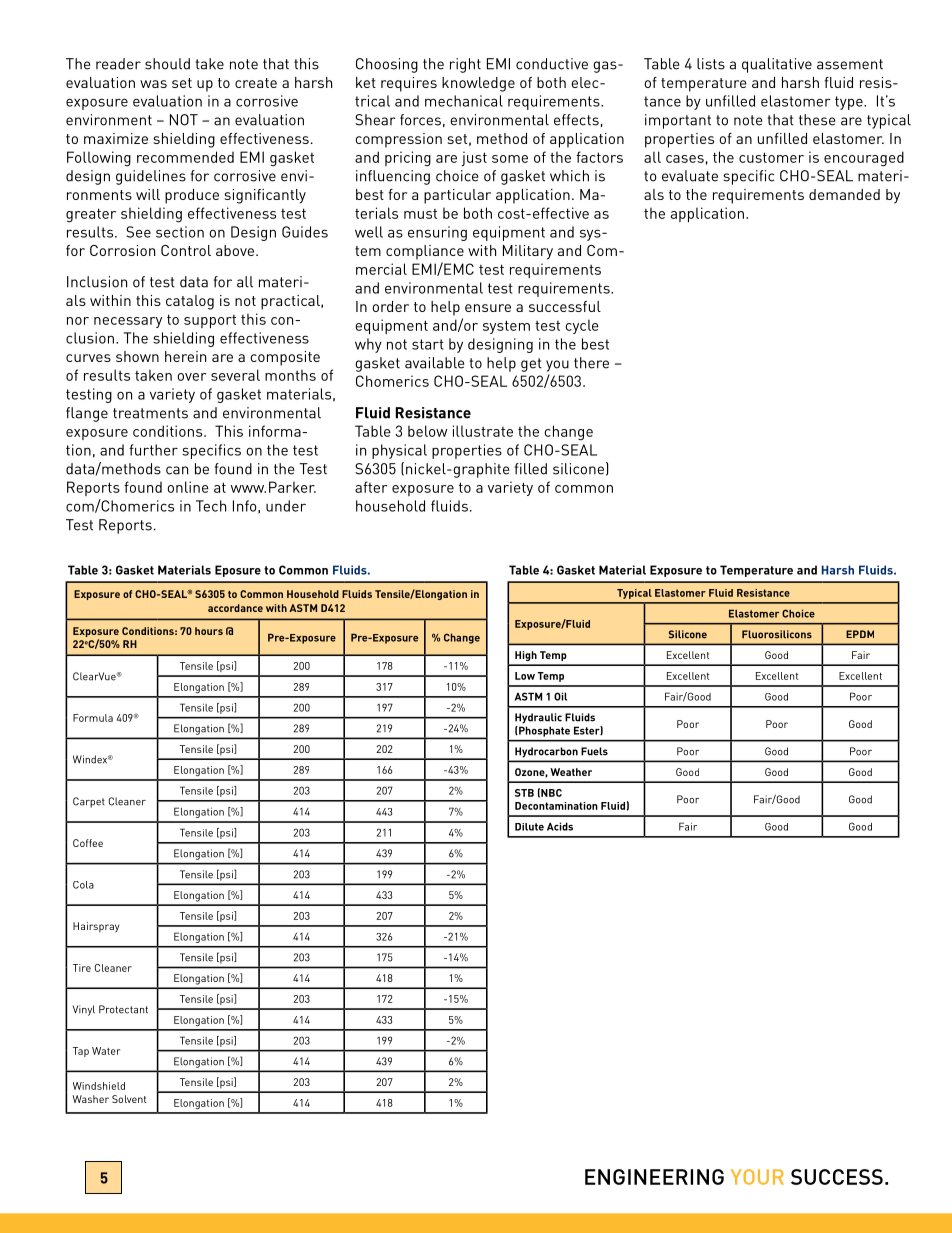 Image resolution: width=952 pixels, height=1233 pixels. Describe the element at coordinates (88, 843) in the screenshot. I see `Coffee` at that location.
